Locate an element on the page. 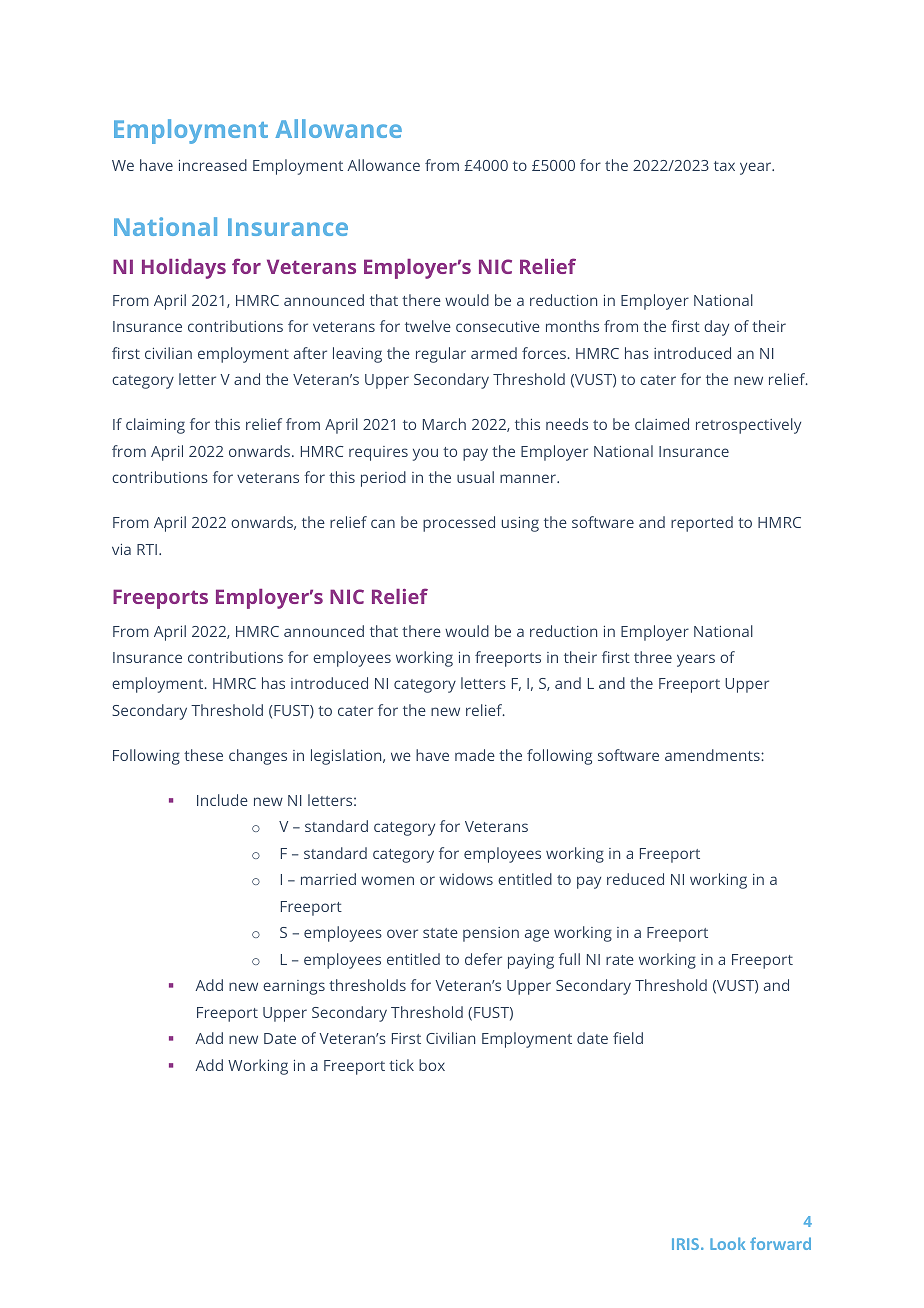 This document has height=1308, width=924. processed is located at coordinates (459, 524).
